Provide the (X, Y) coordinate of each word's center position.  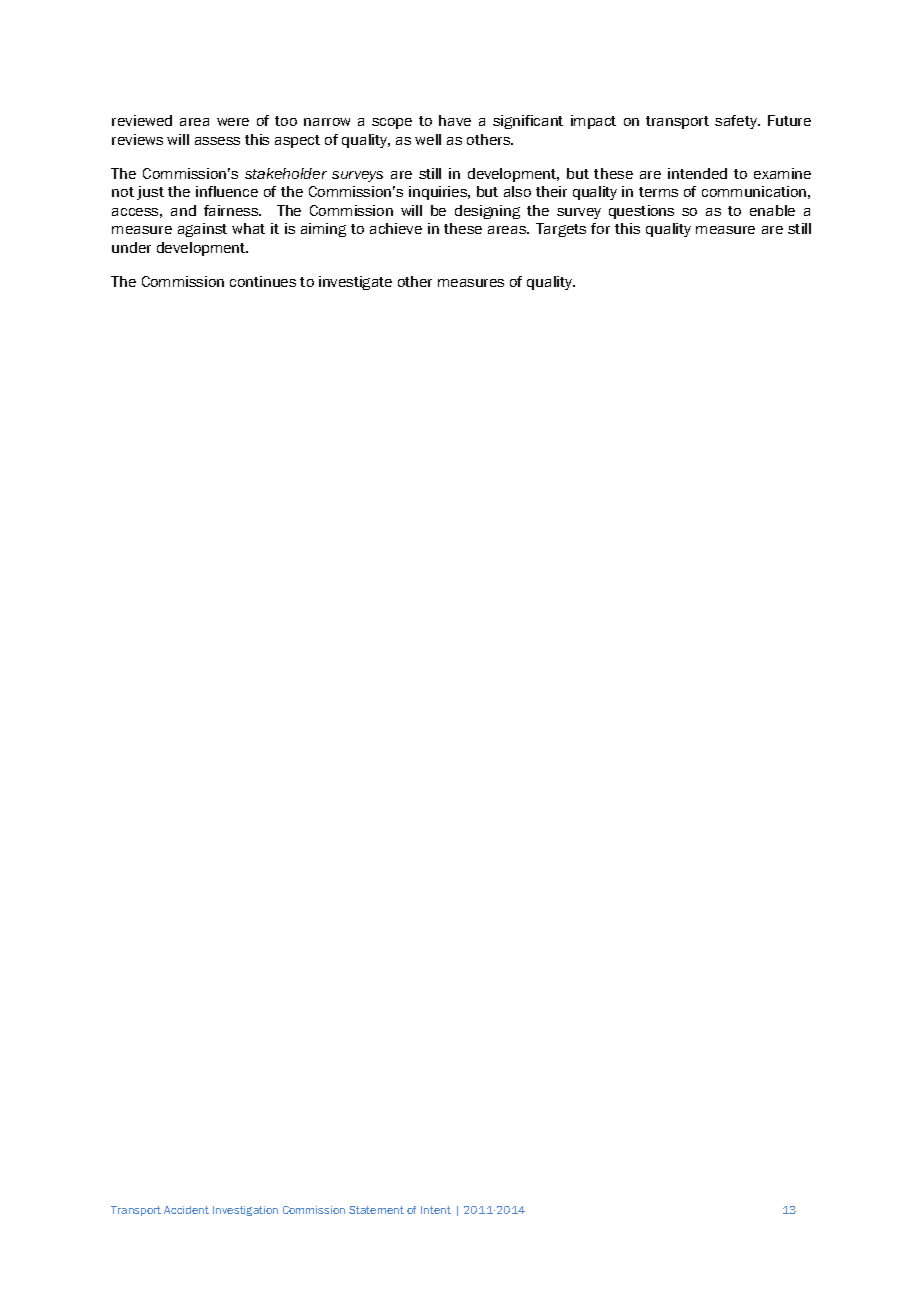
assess (217, 141)
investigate (355, 283)
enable (772, 210)
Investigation (245, 1211)
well (428, 139)
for (600, 228)
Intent (436, 1210)
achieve (396, 228)
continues (263, 281)
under (131, 247)
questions (641, 212)
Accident (186, 1210)
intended (697, 173)
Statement (376, 1210)
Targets (561, 230)
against (202, 230)
